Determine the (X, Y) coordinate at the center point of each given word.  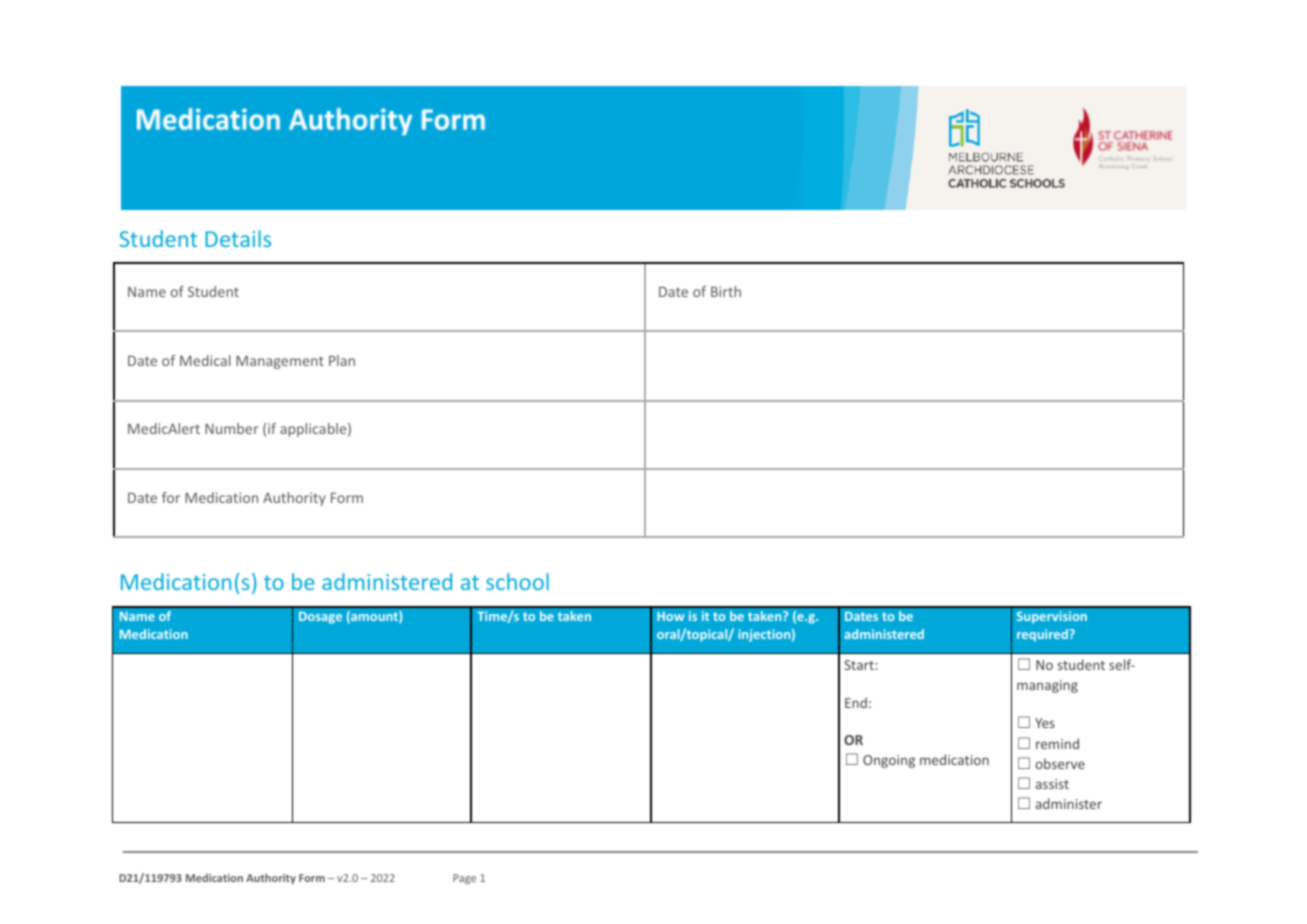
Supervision (1052, 617)
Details (238, 238)
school (517, 581)
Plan (342, 360)
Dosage (320, 618)
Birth (726, 291)
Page (464, 879)
